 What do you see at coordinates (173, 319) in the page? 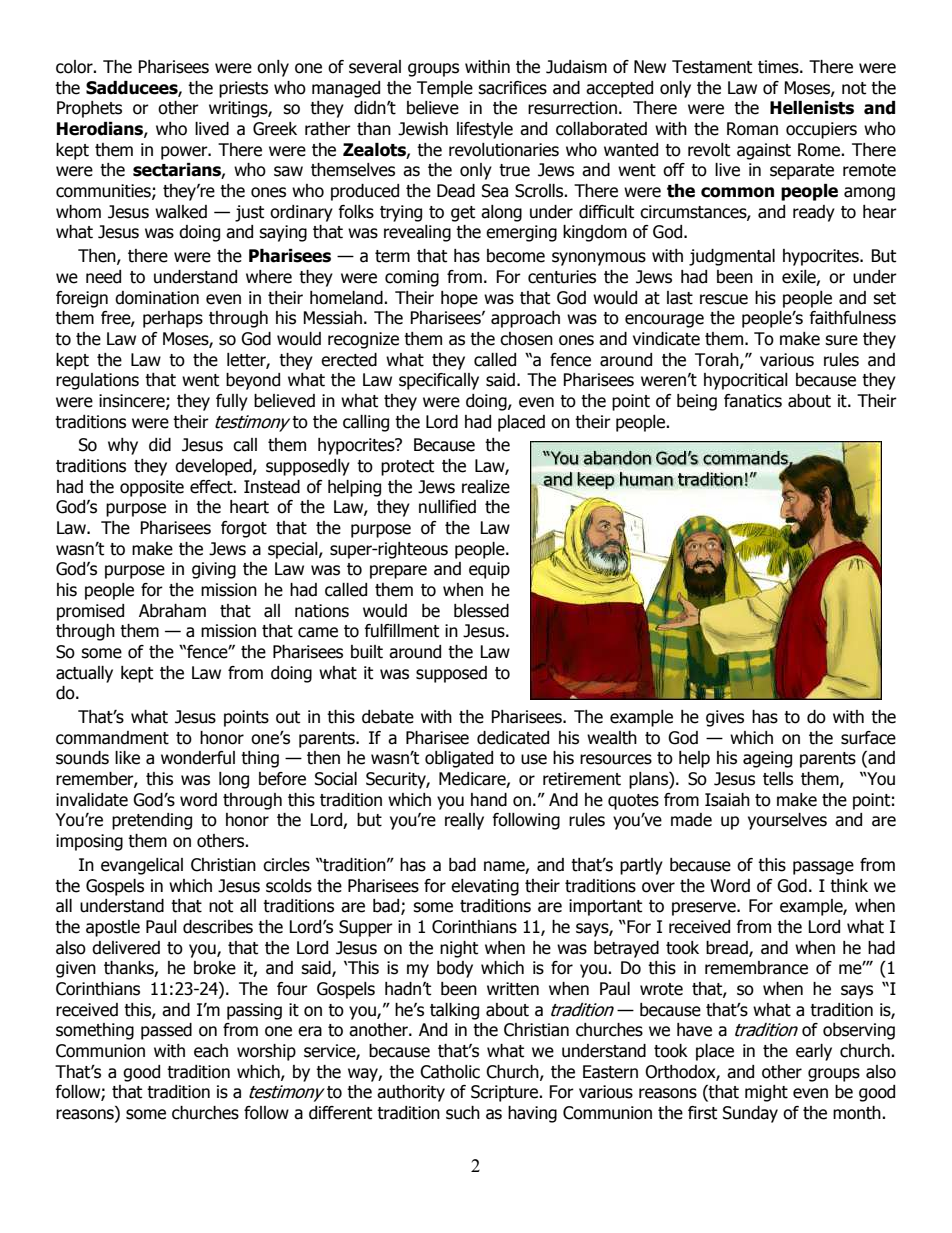
I see `perhaps` at bounding box center [173, 319].
